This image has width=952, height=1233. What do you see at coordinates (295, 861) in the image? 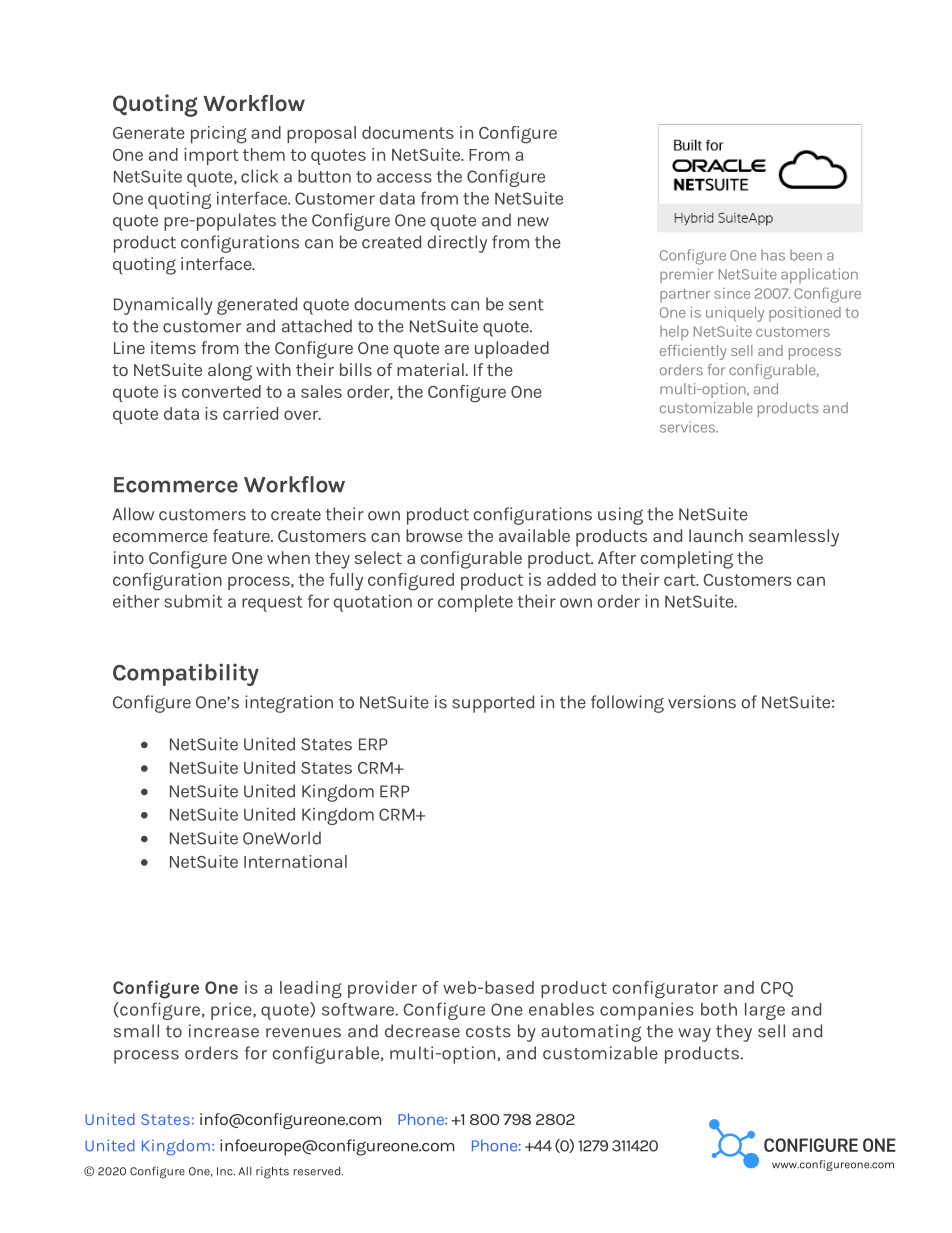
I see `International` at bounding box center [295, 861].
